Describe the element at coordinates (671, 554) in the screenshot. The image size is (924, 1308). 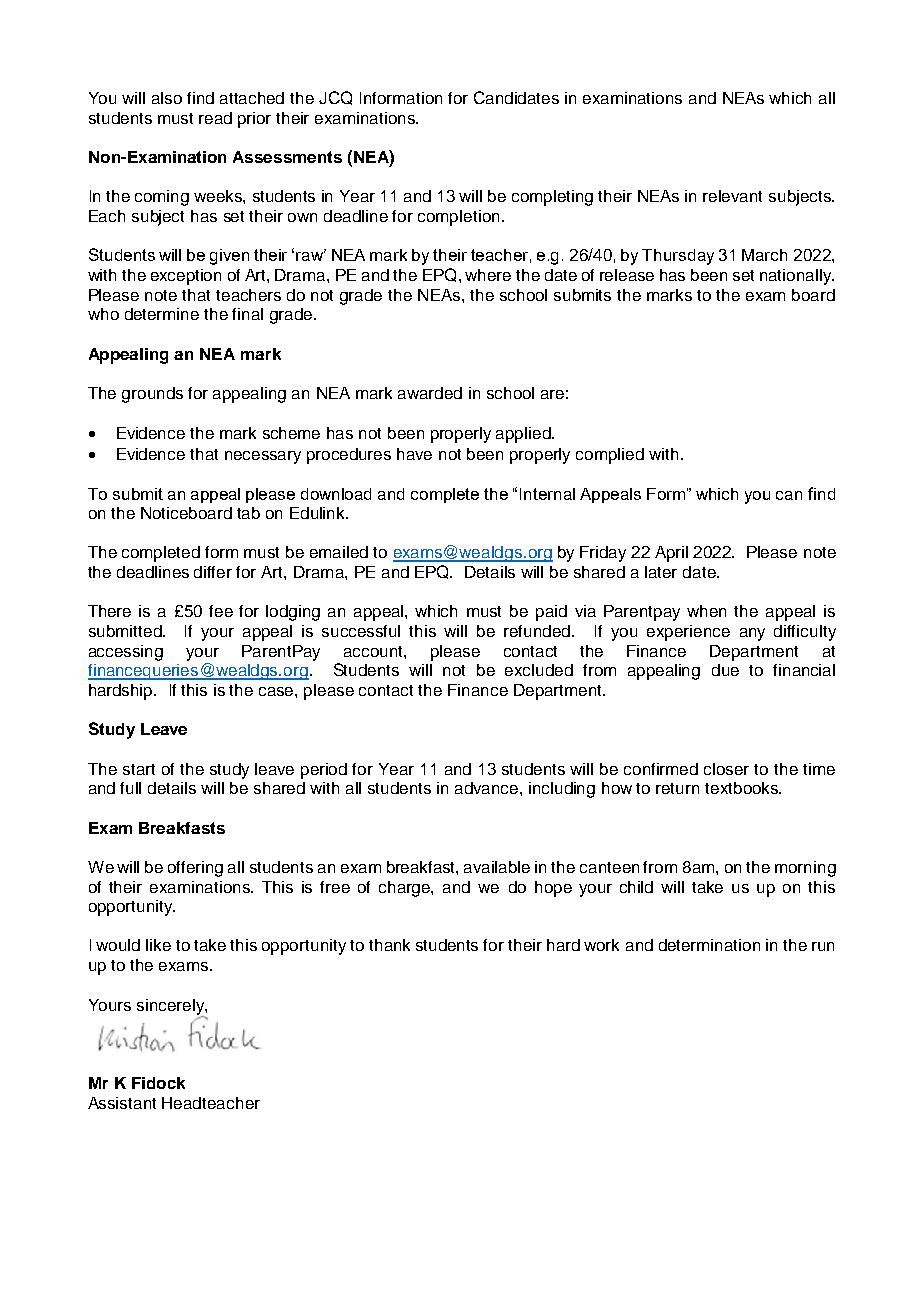
I see `April` at that location.
